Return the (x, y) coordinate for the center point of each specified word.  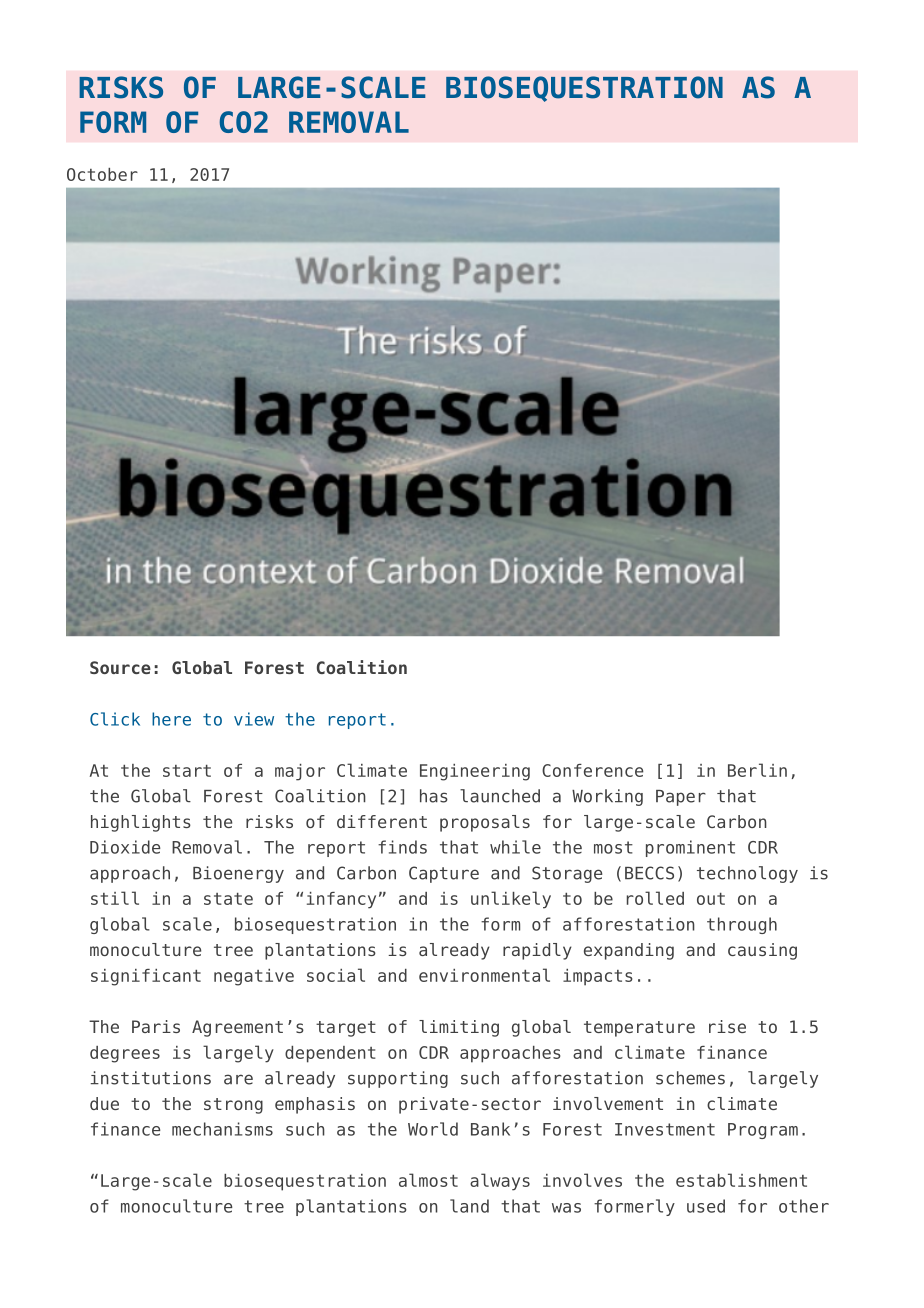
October (102, 174)
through (742, 925)
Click (115, 719)
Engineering (475, 772)
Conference (592, 770)
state (228, 899)
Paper (681, 798)
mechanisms (222, 1129)
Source (120, 667)
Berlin (757, 770)
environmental (484, 975)
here (171, 719)
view (254, 719)
